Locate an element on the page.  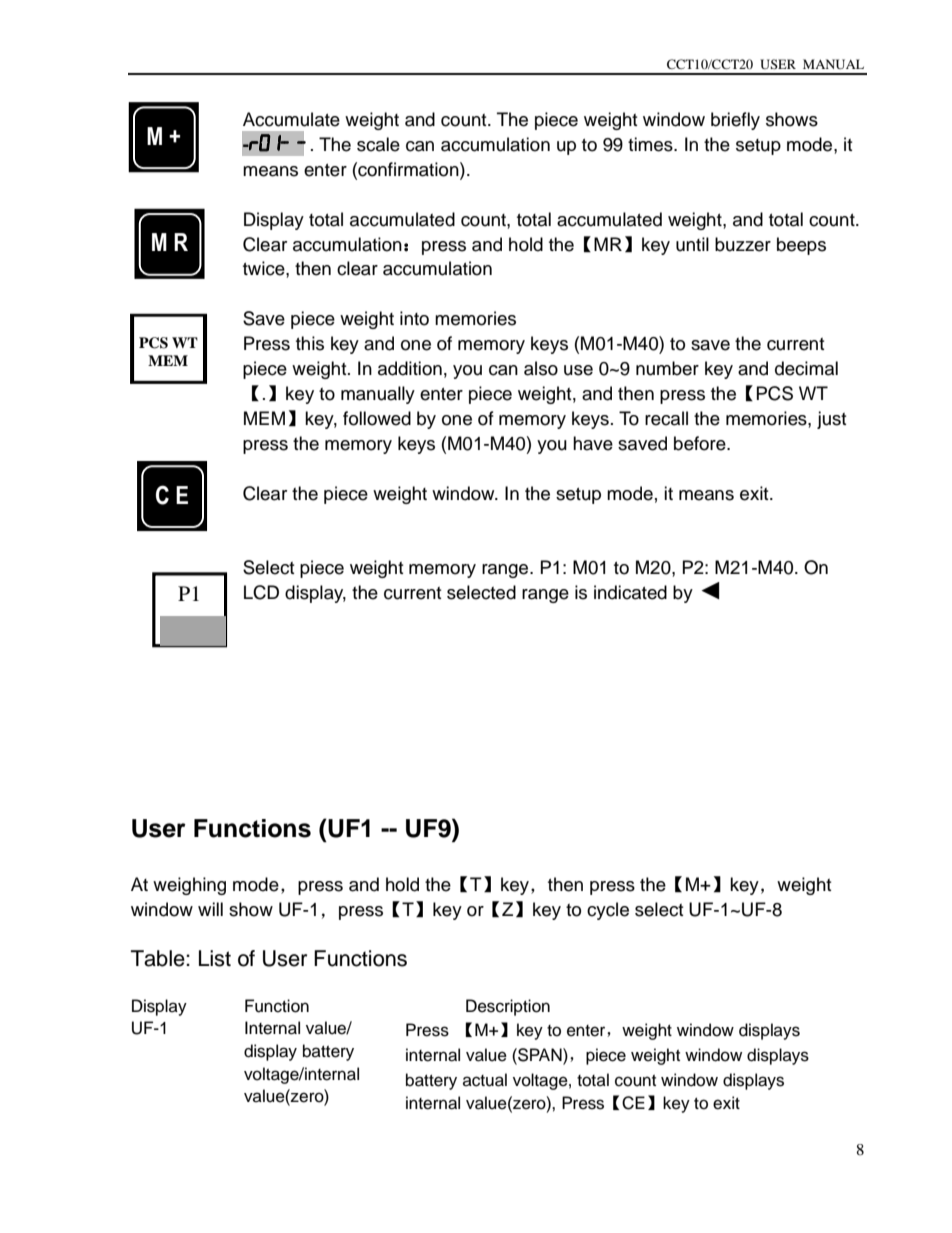
LCD is located at coordinates (261, 592).
